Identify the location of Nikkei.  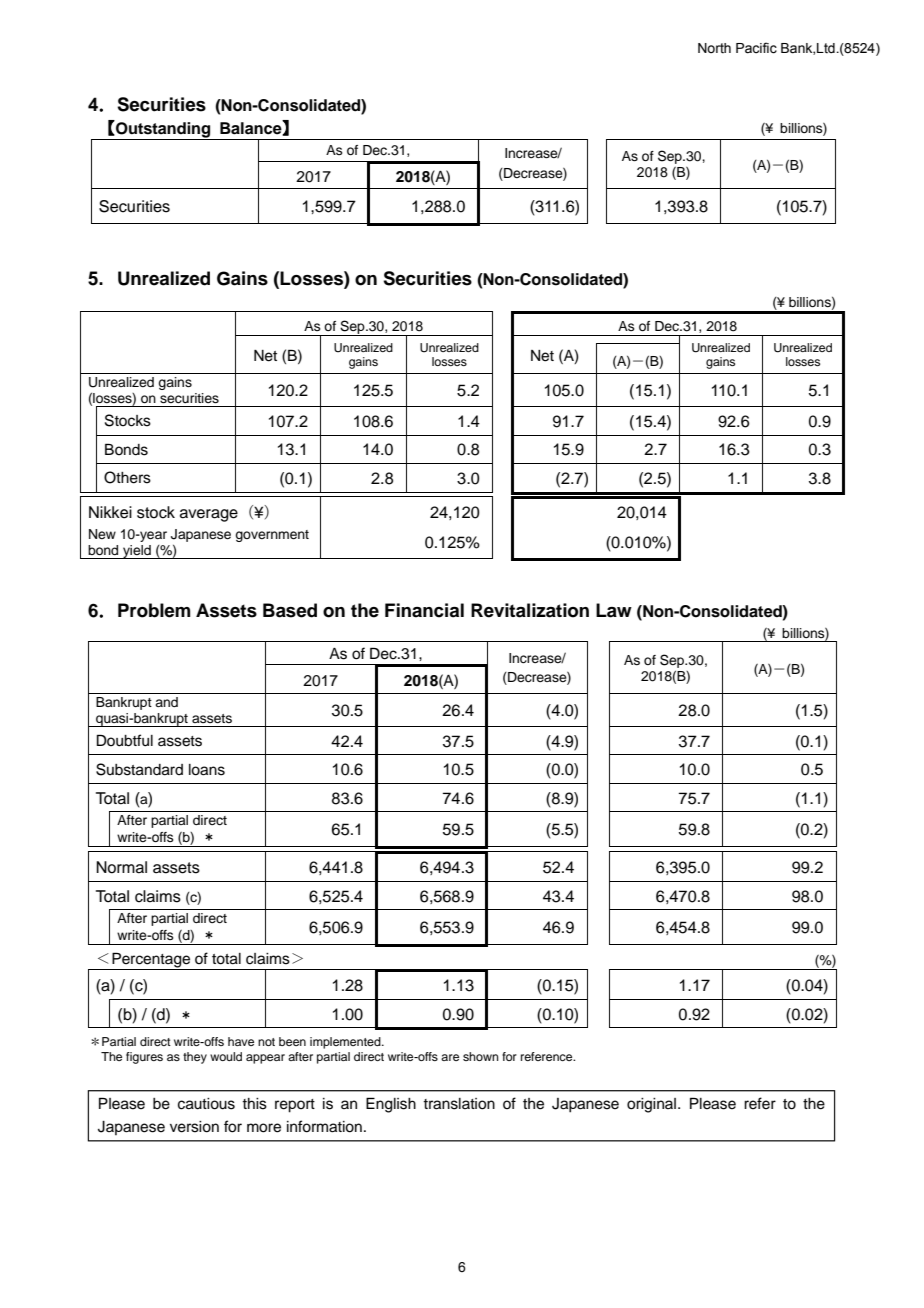
(110, 512).
